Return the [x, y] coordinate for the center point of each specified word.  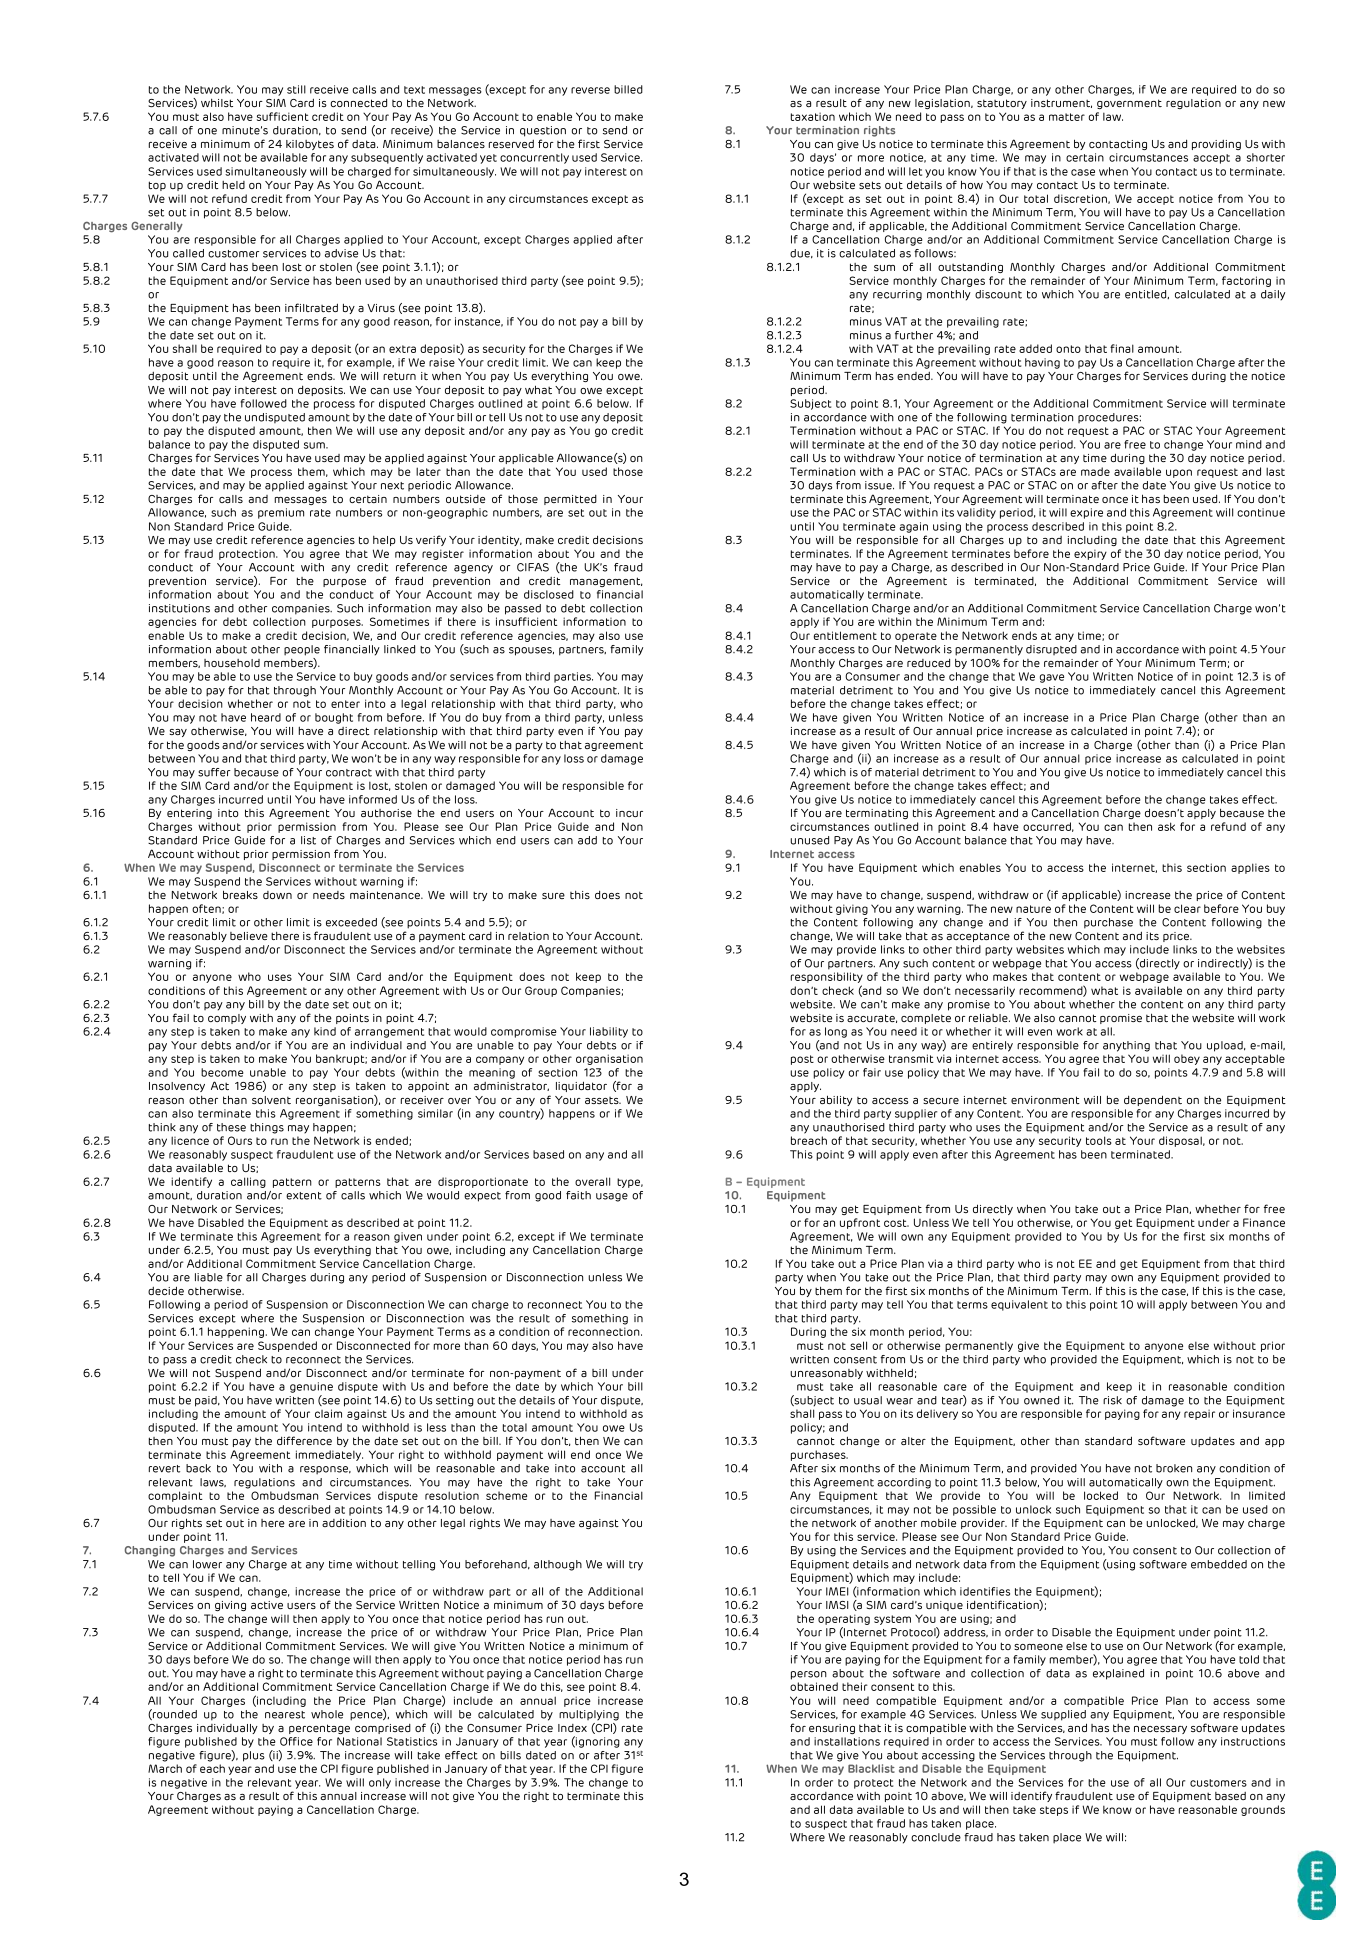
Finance [1264, 1222]
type [630, 1183]
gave [1052, 678]
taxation [813, 116]
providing [1216, 145]
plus [254, 1756]
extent [304, 1196]
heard [266, 717]
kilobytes [310, 145]
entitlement [845, 635]
